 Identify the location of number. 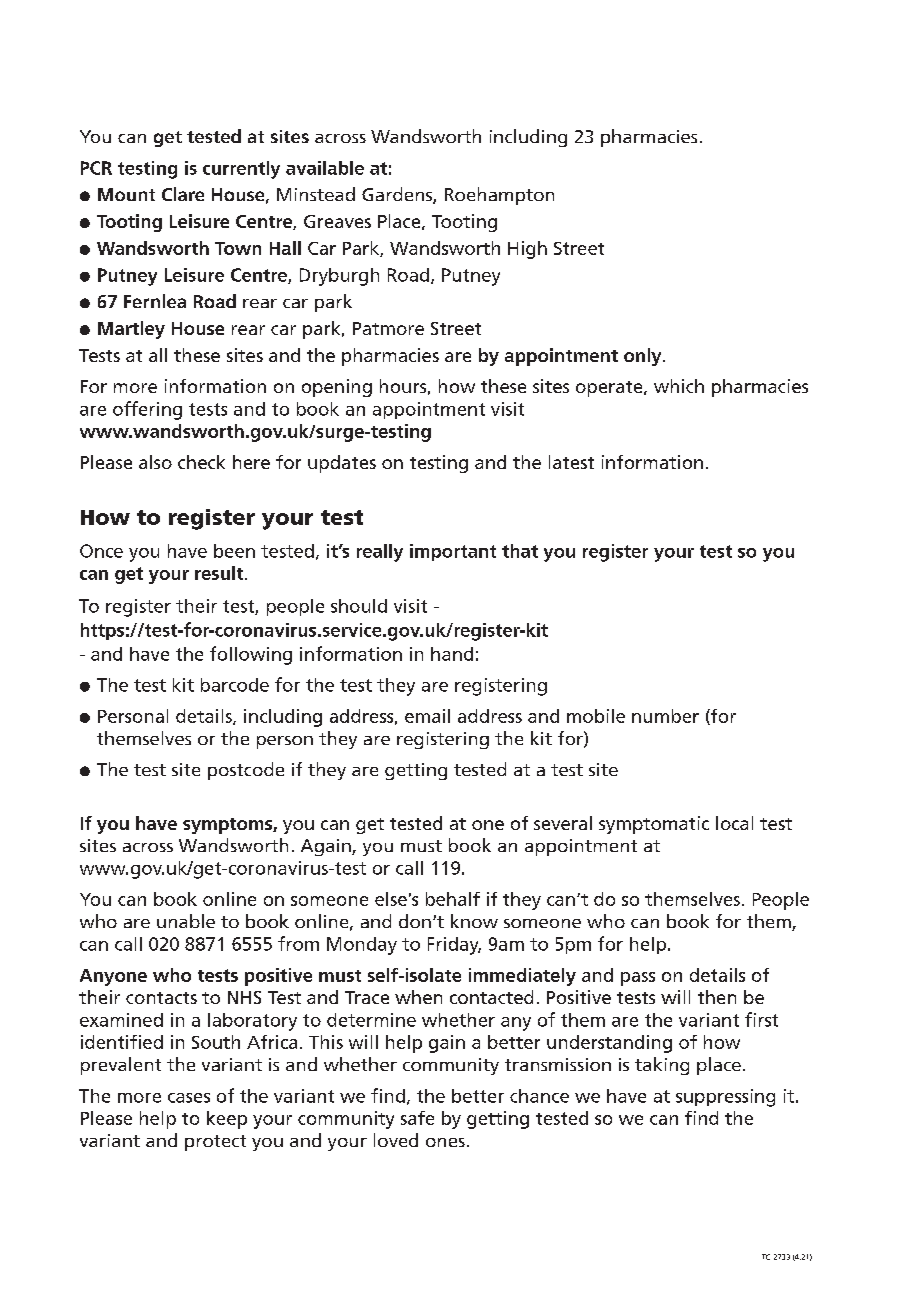
(665, 716).
